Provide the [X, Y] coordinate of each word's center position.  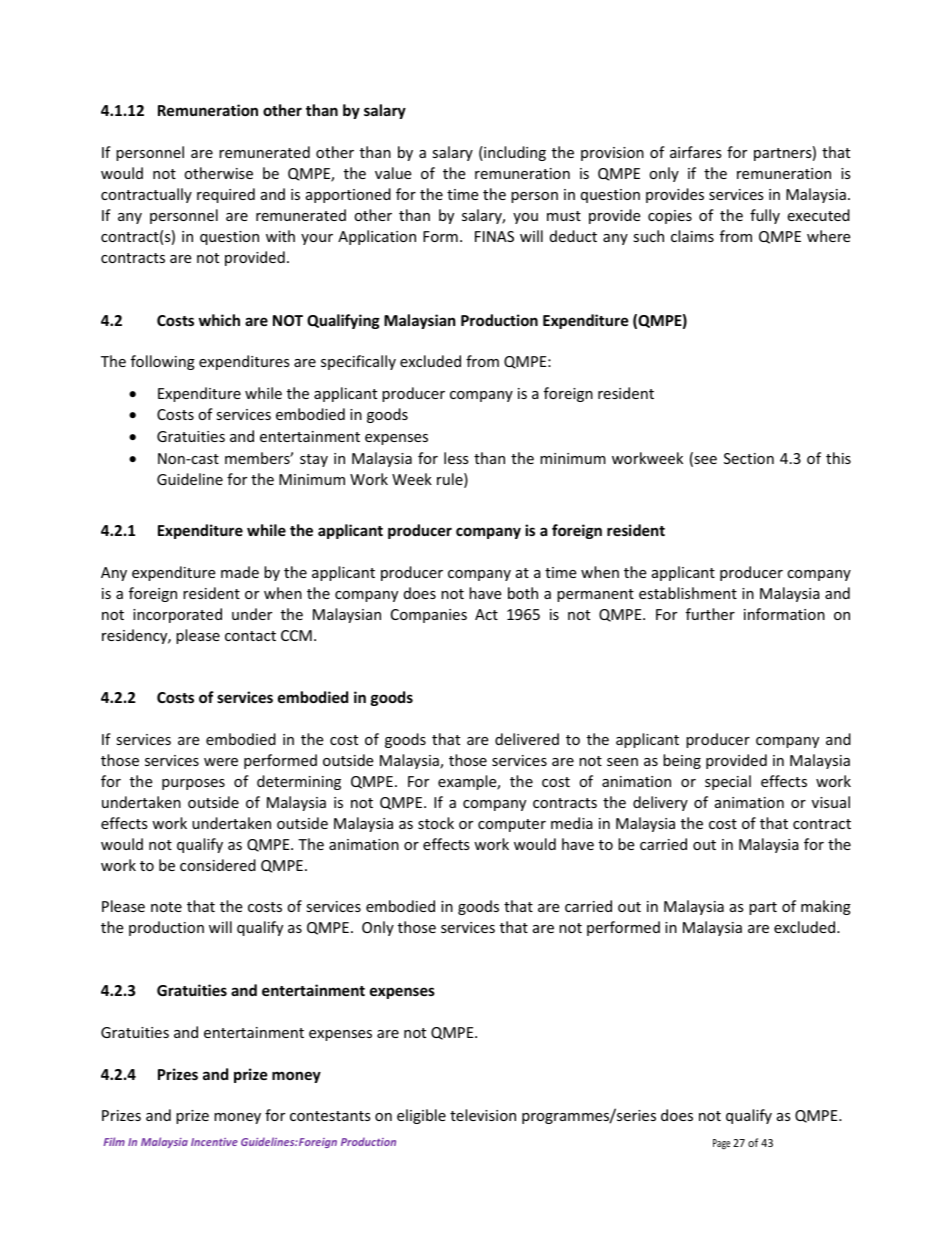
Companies [429, 616]
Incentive [214, 1142]
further [710, 614]
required [226, 195]
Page [721, 1144]
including [514, 153]
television [483, 1115]
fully [765, 216]
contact [250, 636]
